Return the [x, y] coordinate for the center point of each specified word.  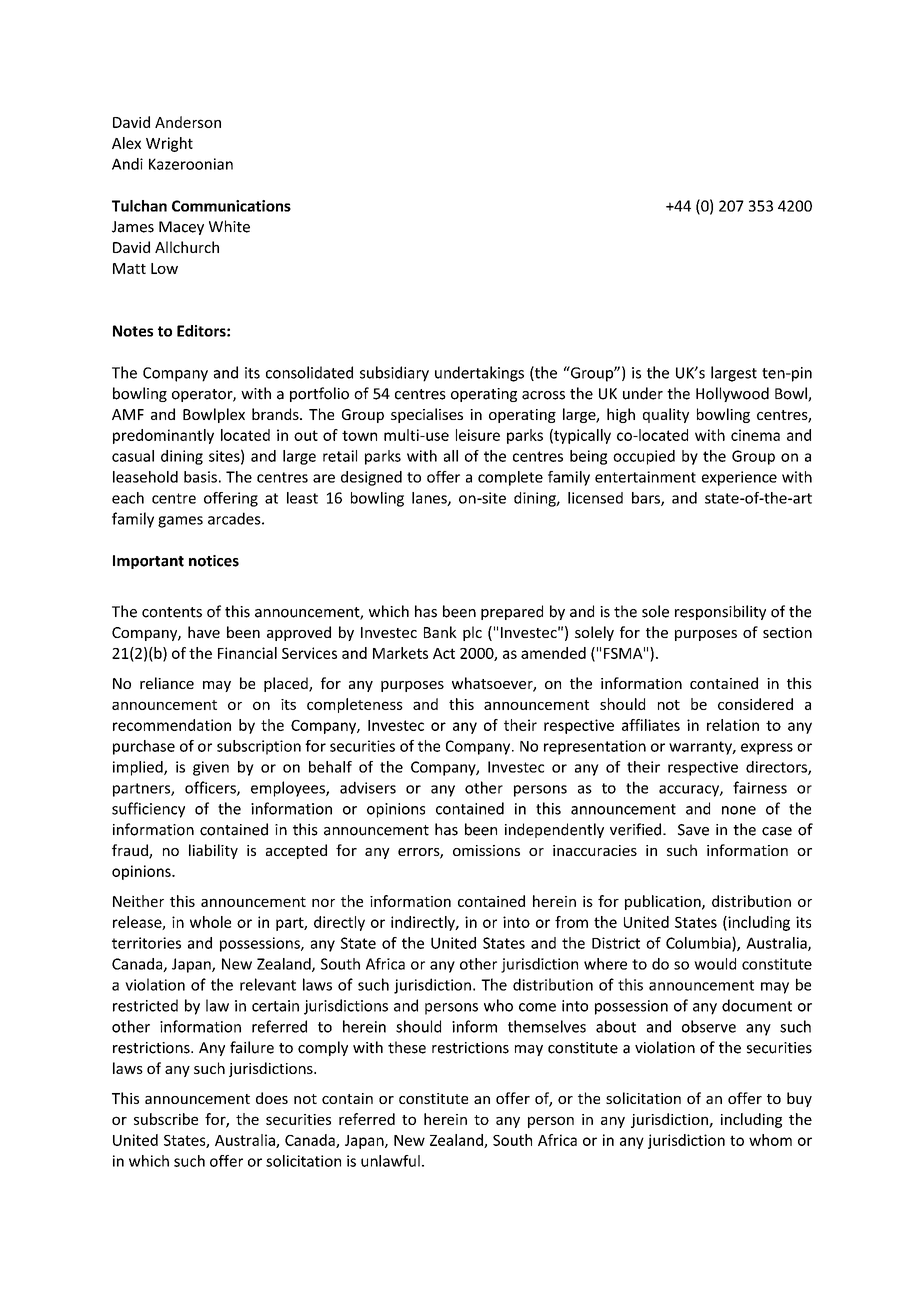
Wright [169, 144]
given [211, 768]
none [739, 810]
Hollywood [732, 394]
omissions [486, 850]
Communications [231, 206]
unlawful [390, 1161]
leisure [478, 435]
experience [739, 478]
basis [200, 477]
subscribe [166, 1119]
